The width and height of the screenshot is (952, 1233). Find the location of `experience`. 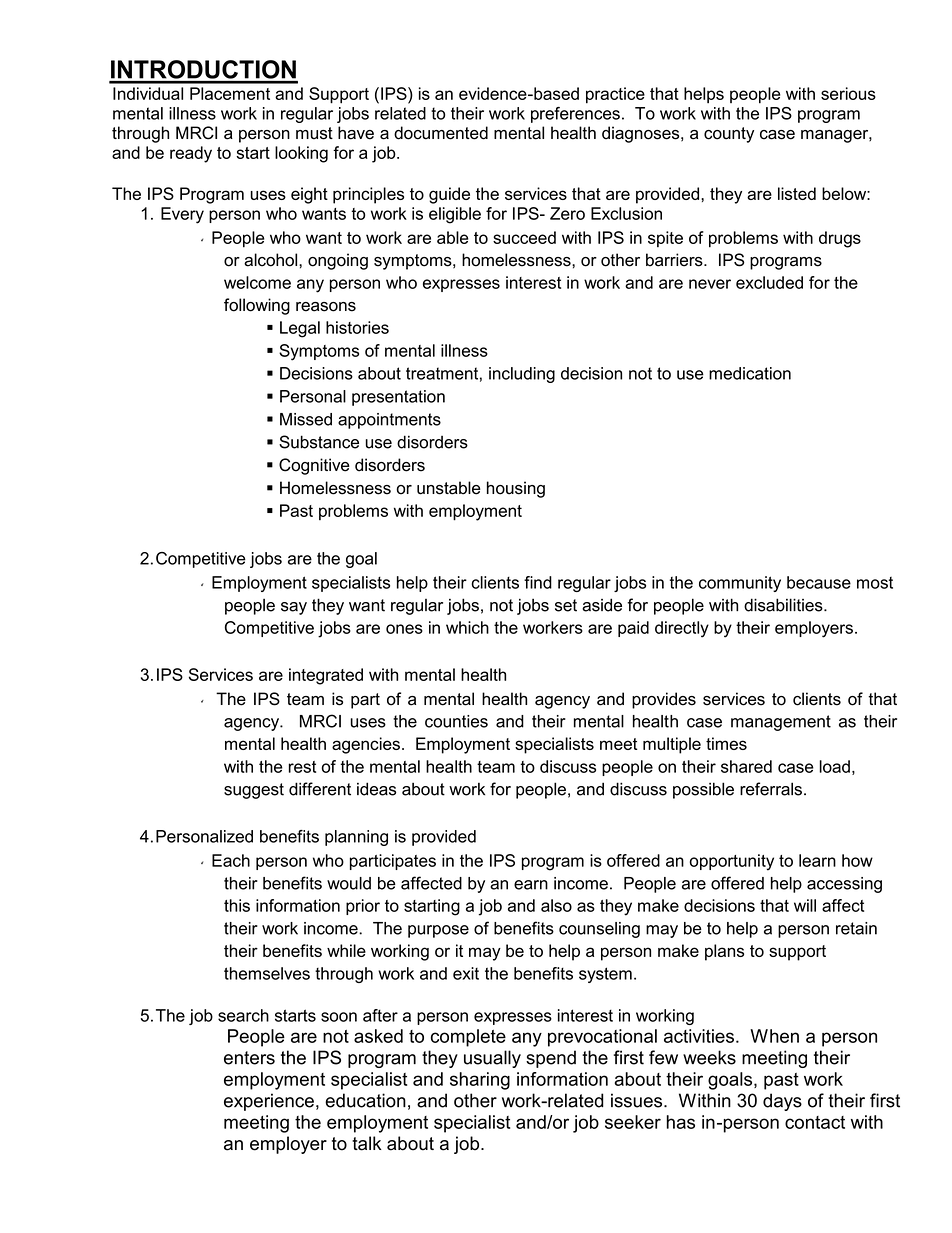

experience is located at coordinates (269, 1102).
